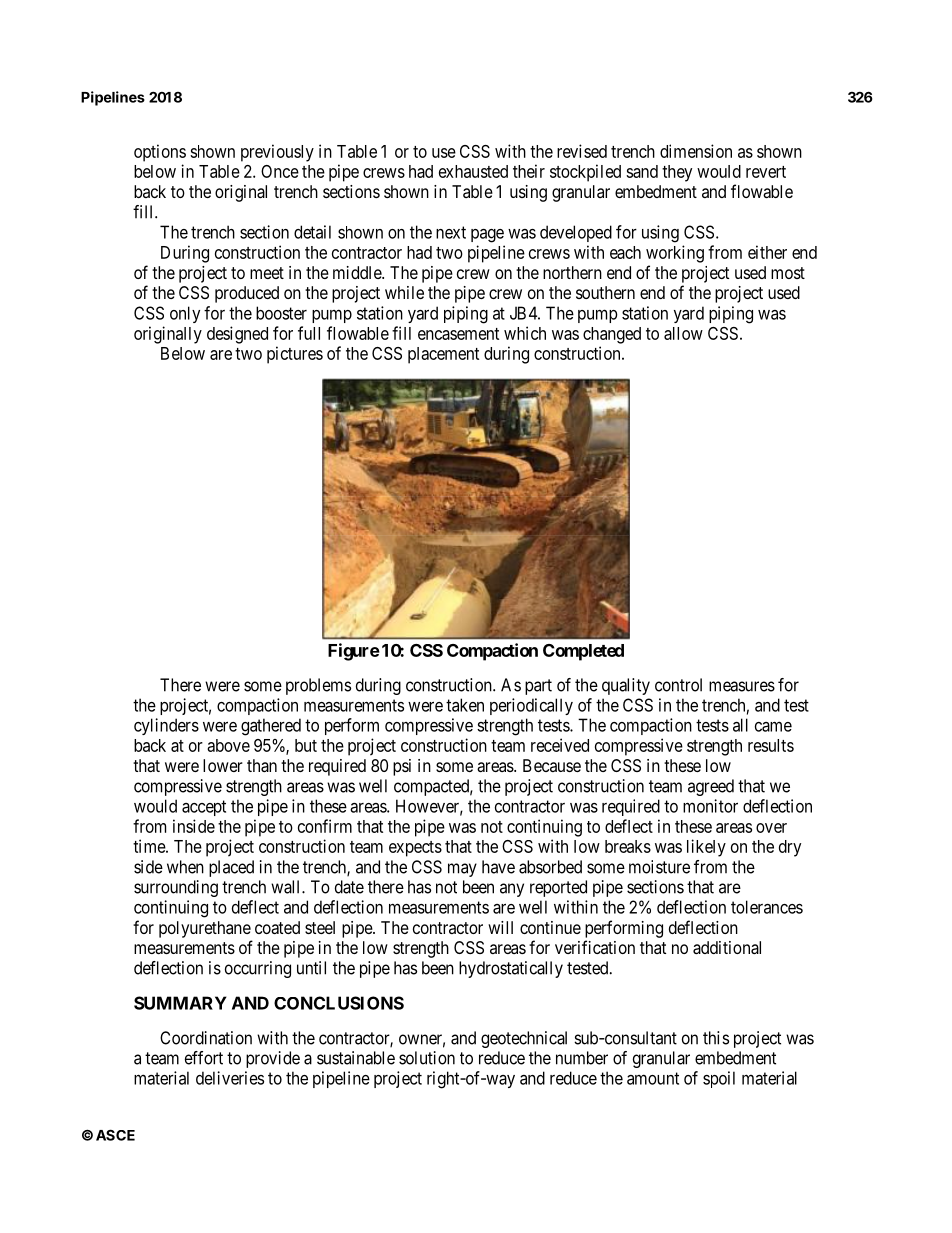 The image size is (952, 1233). What do you see at coordinates (677, 173) in the document?
I see `they` at bounding box center [677, 173].
